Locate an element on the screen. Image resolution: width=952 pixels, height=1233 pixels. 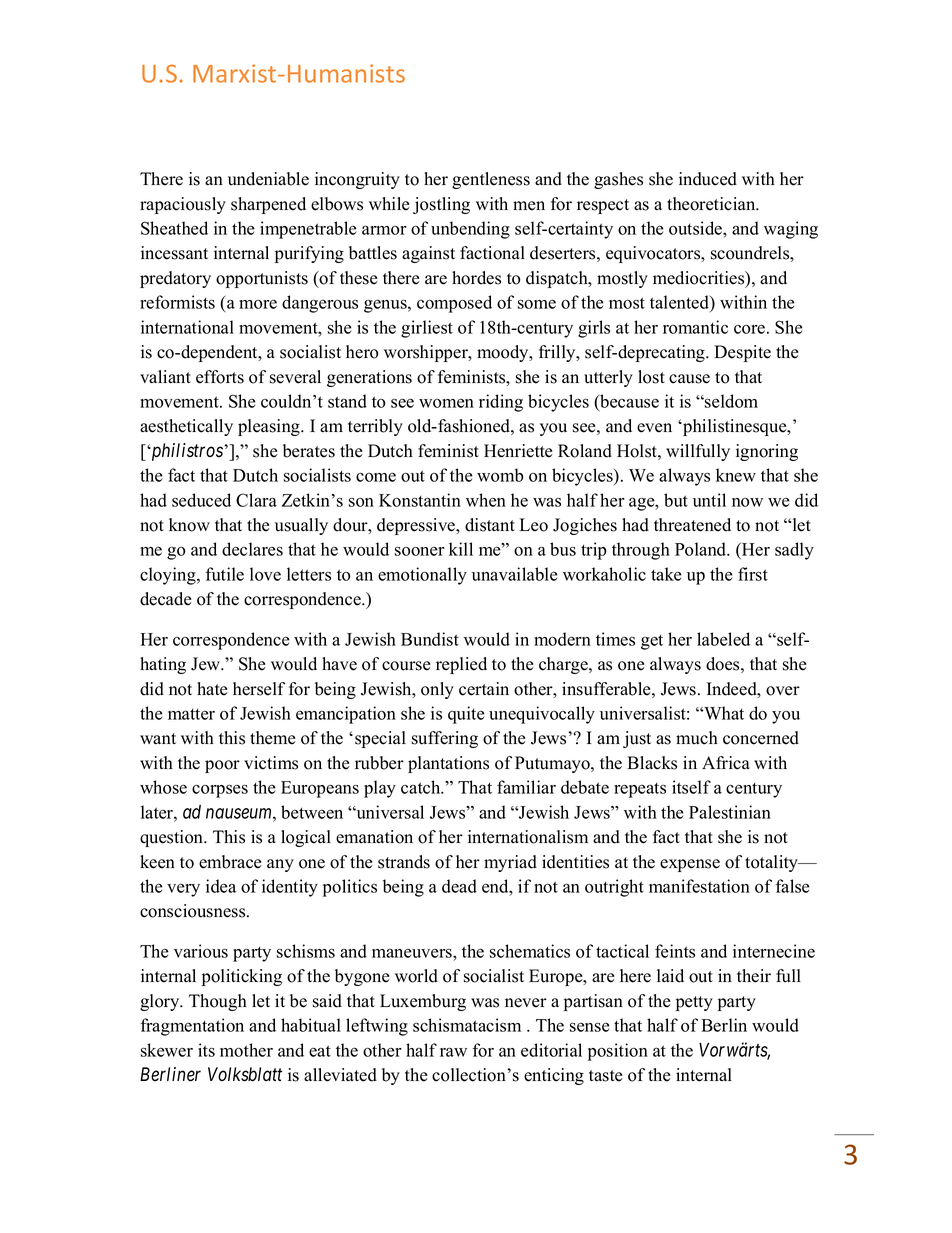
induced is located at coordinates (708, 179).
